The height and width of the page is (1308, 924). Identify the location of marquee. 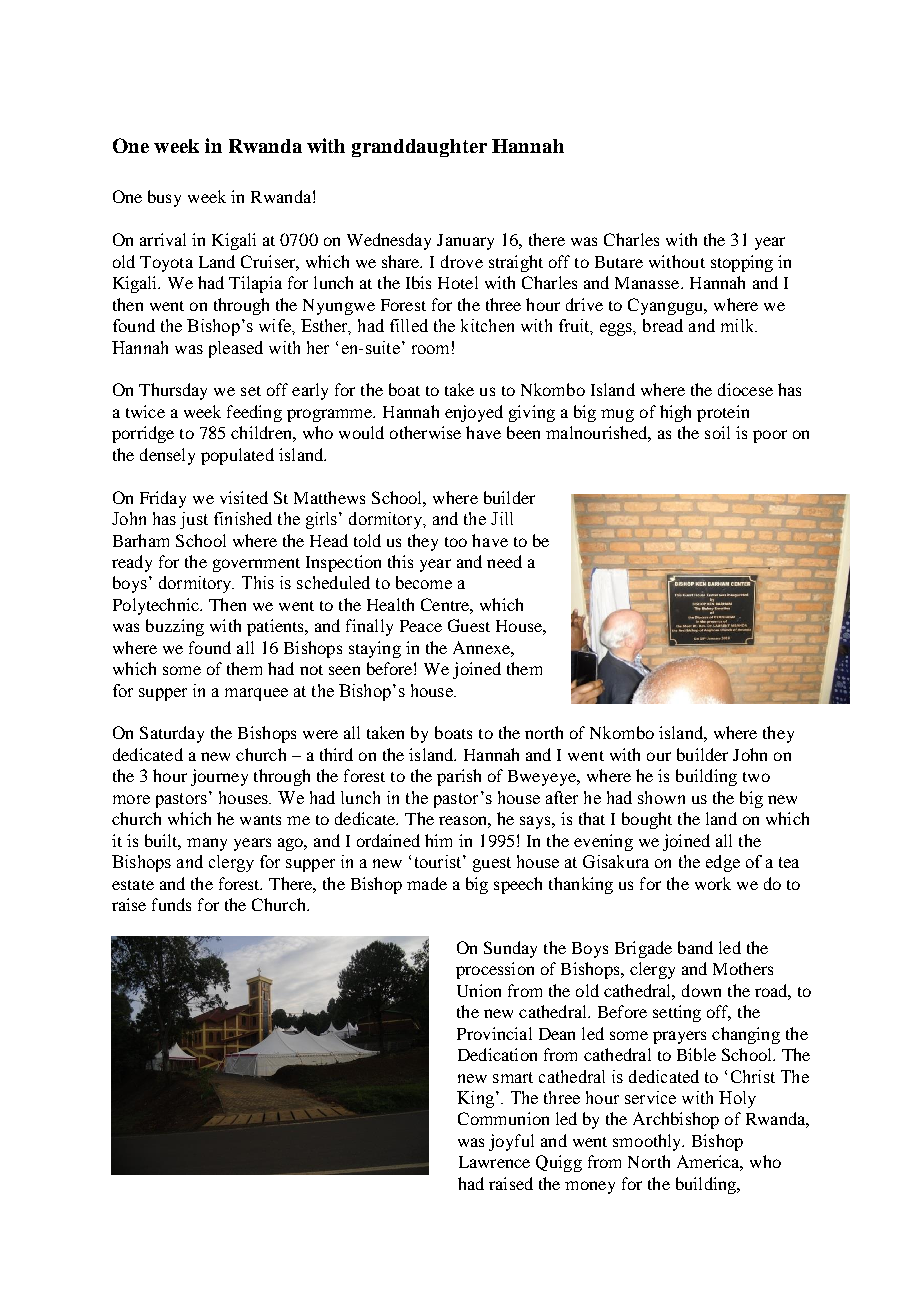
(256, 694).
